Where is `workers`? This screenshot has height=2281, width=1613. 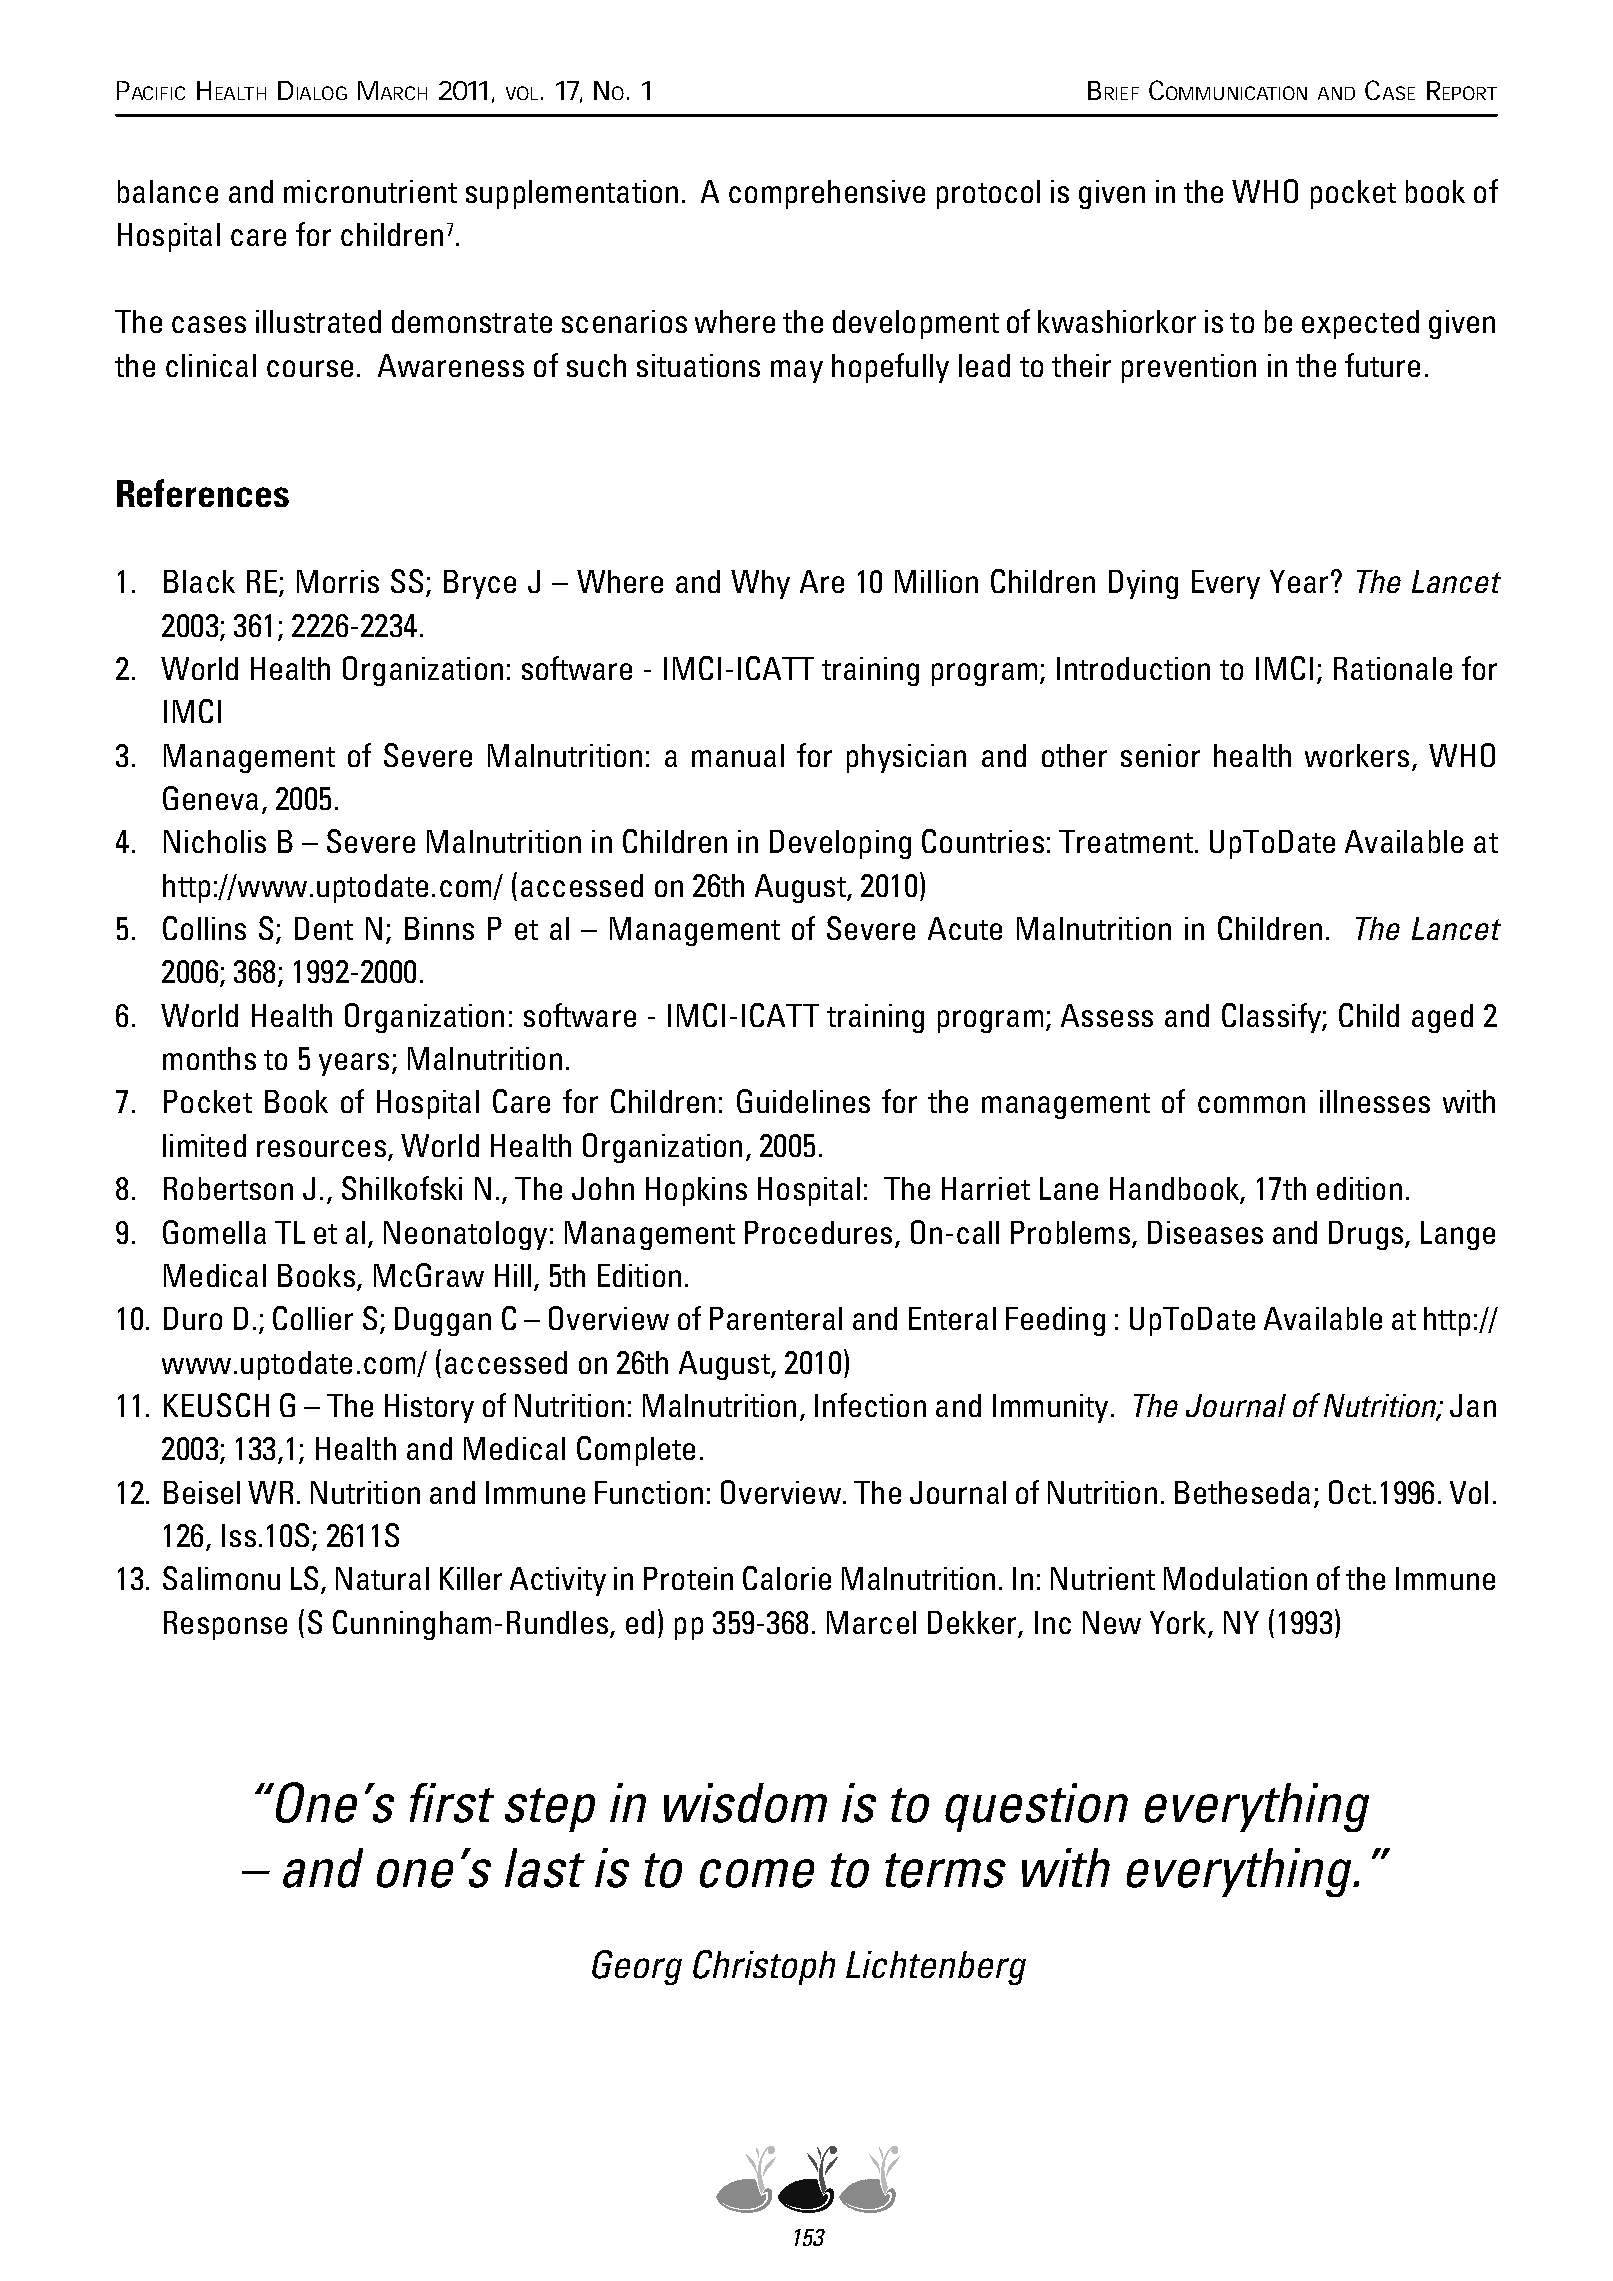
workers is located at coordinates (1357, 755).
